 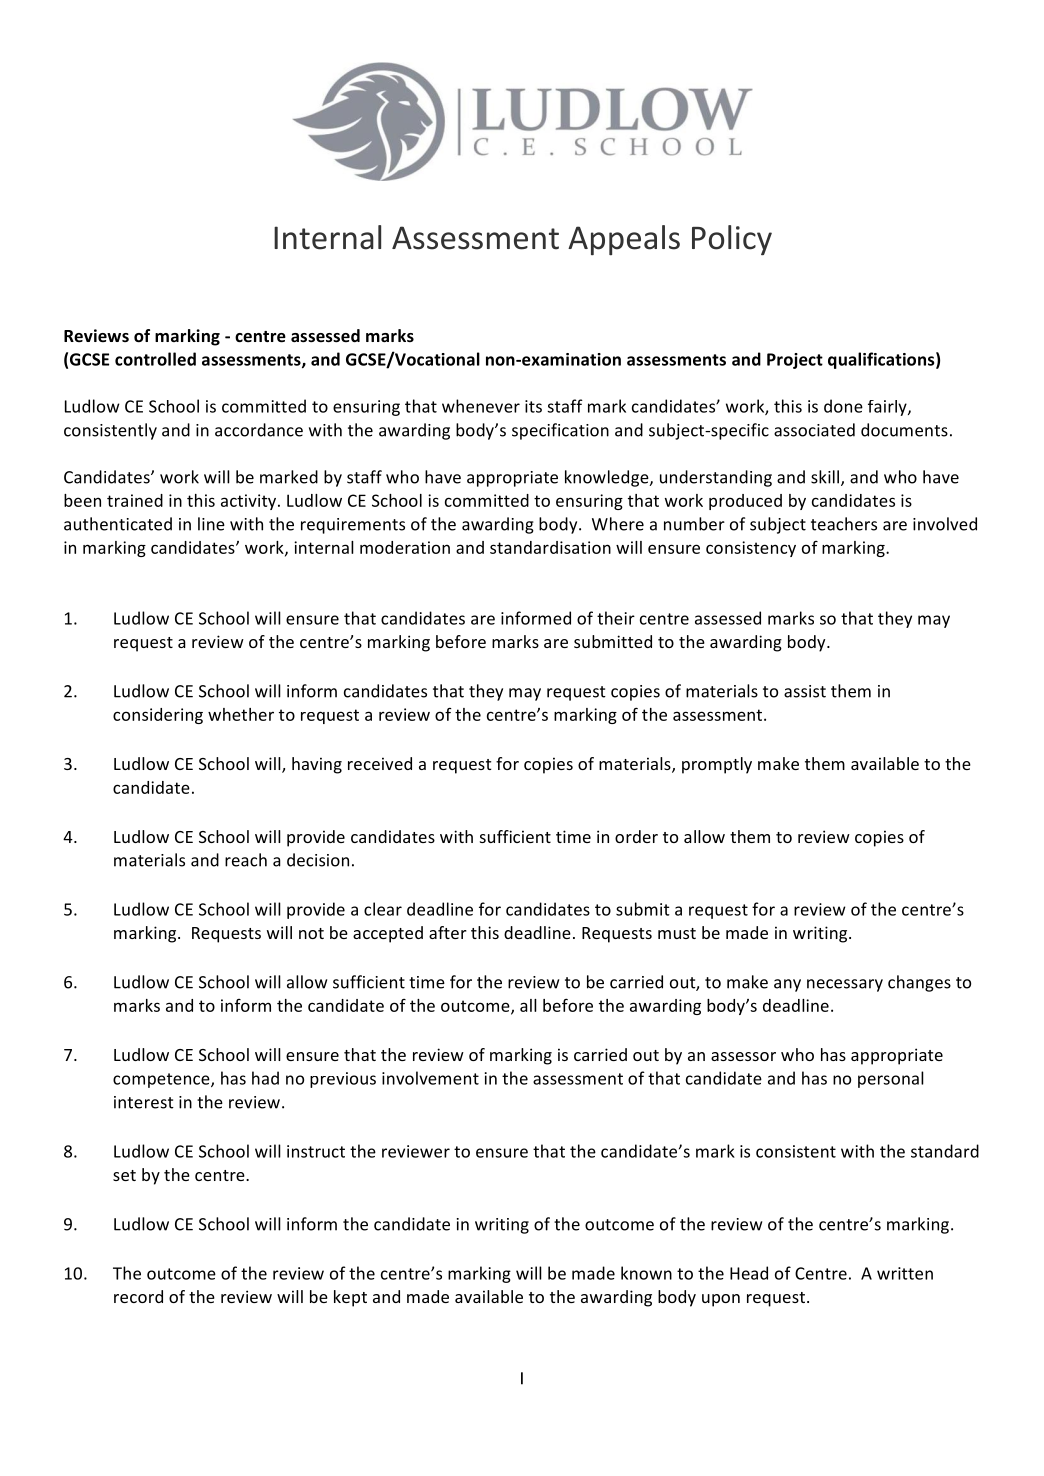 I want to click on controlled, so click(x=155, y=359).
